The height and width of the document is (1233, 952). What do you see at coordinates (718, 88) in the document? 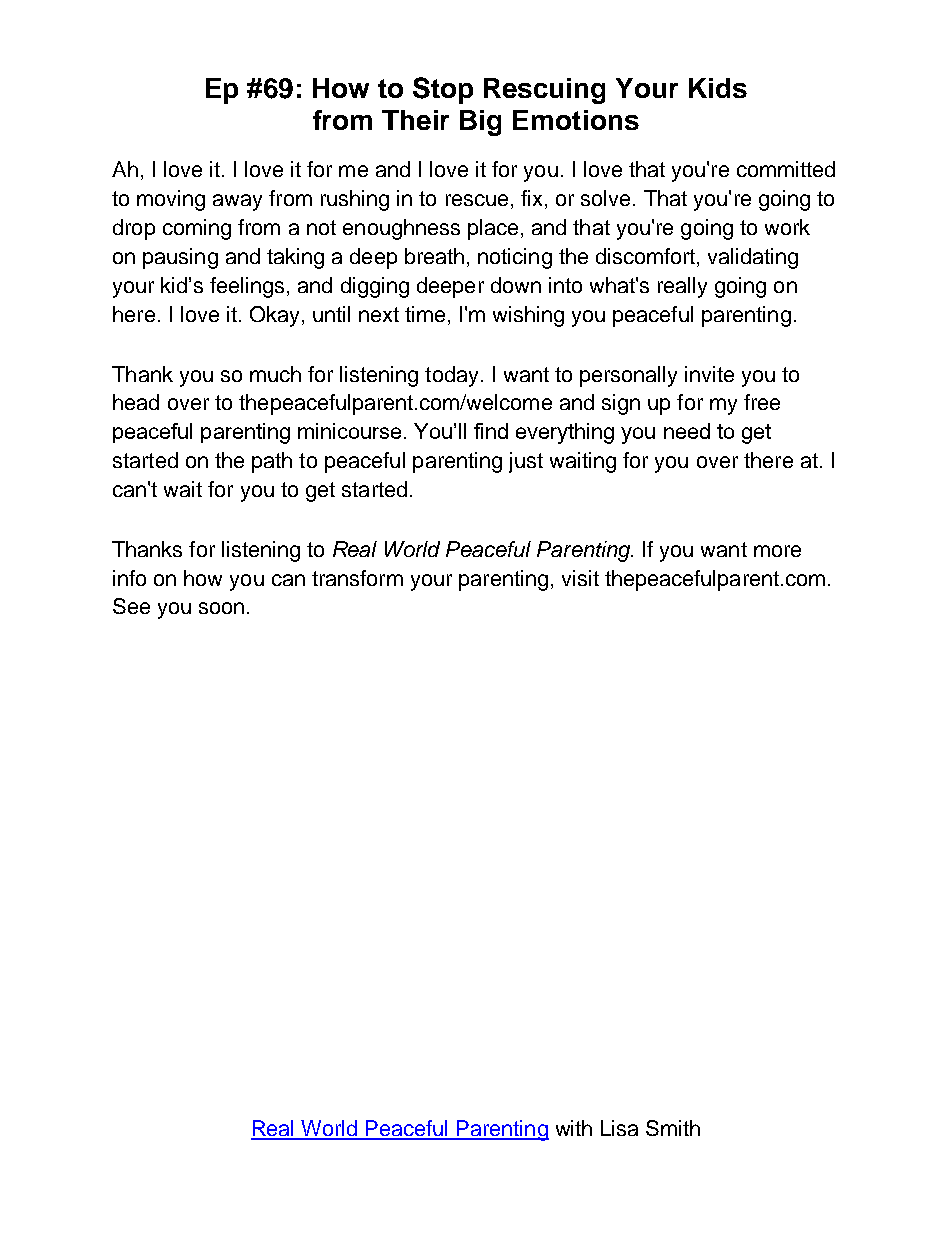
I see `Kids` at bounding box center [718, 88].
